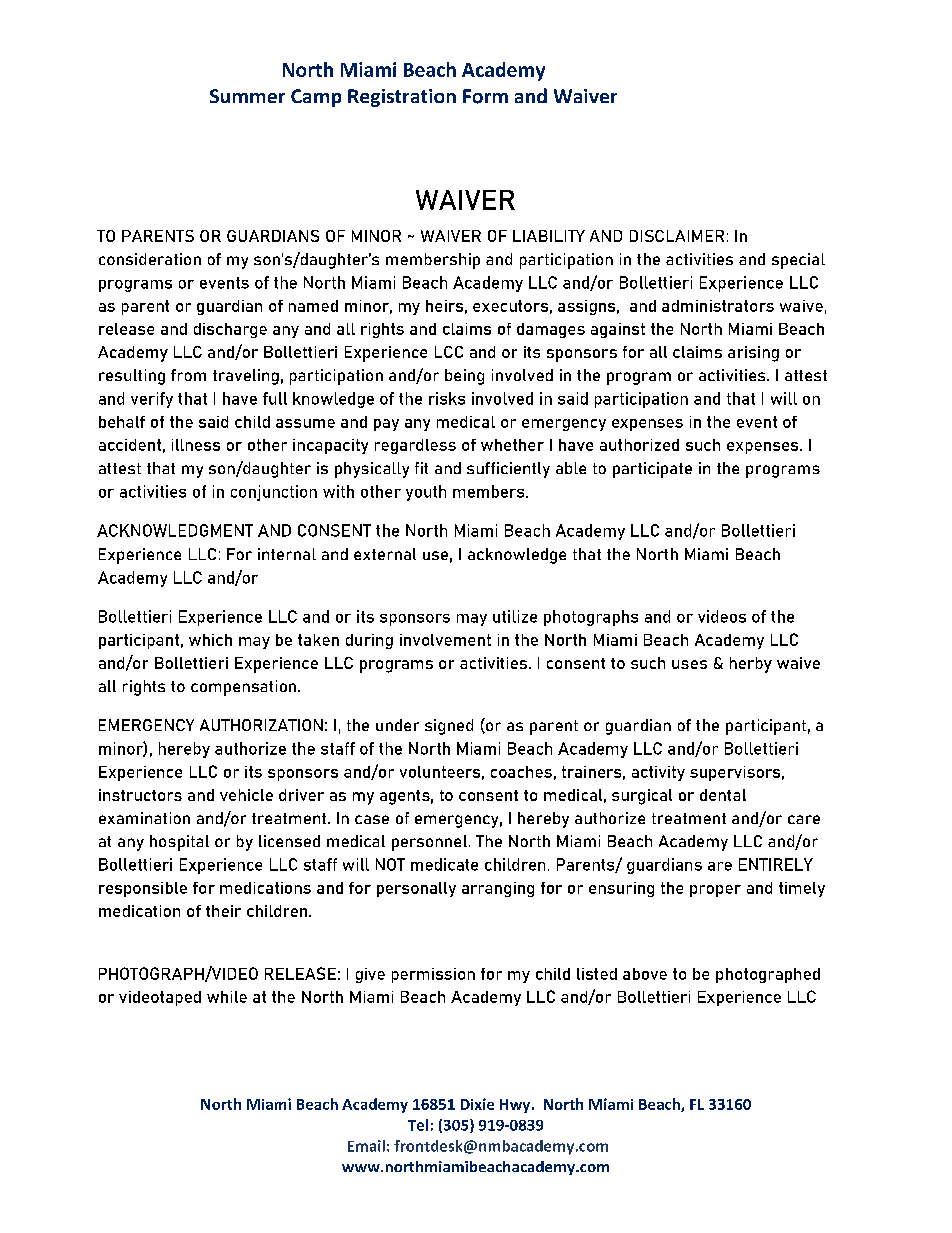 The width and height of the image is (952, 1233). Describe the element at coordinates (196, 445) in the image. I see `illness` at that location.
